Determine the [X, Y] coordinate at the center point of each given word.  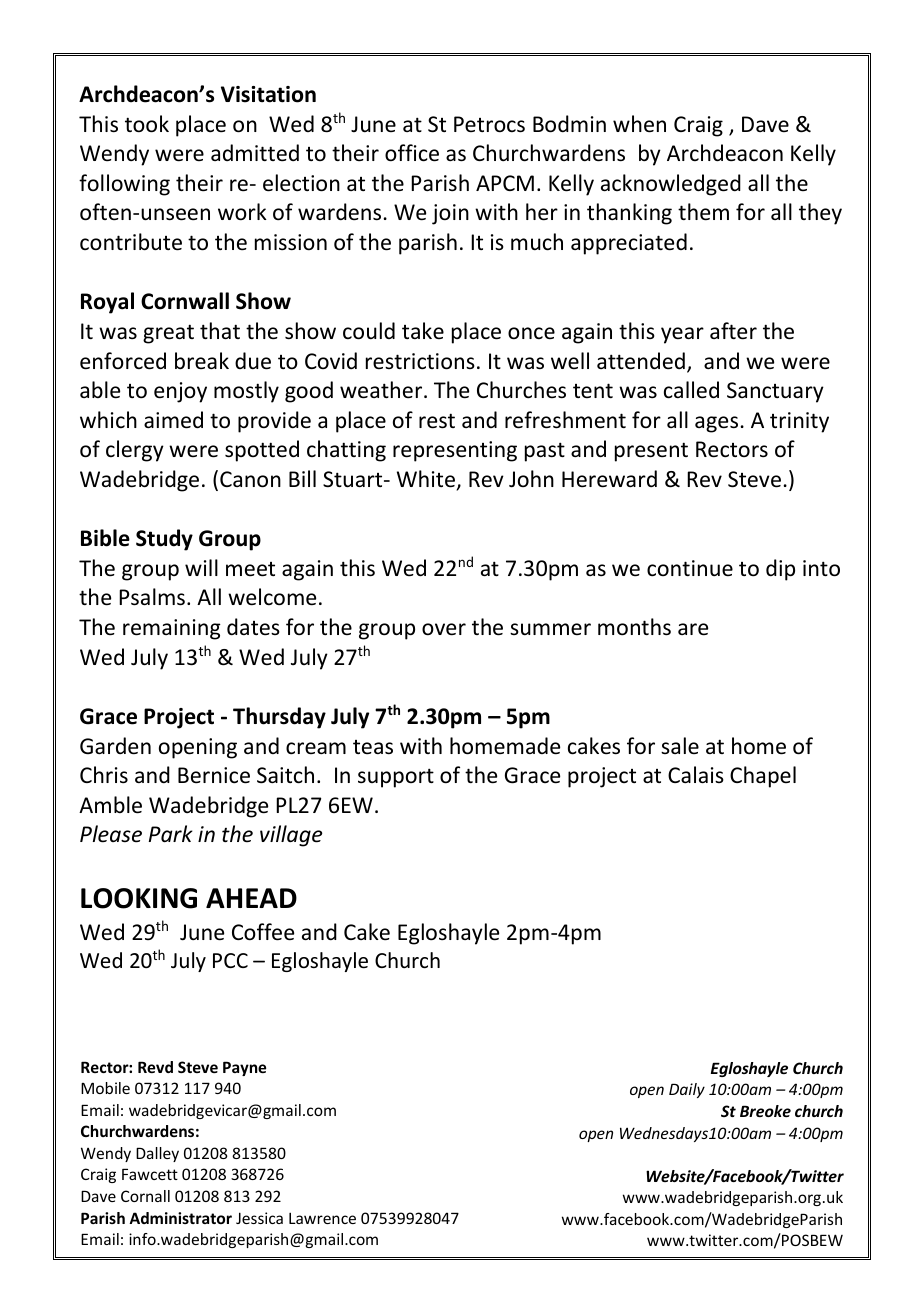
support [396, 778]
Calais [696, 774]
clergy [135, 451]
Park [171, 833]
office [412, 153]
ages [716, 424]
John [531, 479]
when [639, 124]
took [147, 124]
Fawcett [150, 1174]
